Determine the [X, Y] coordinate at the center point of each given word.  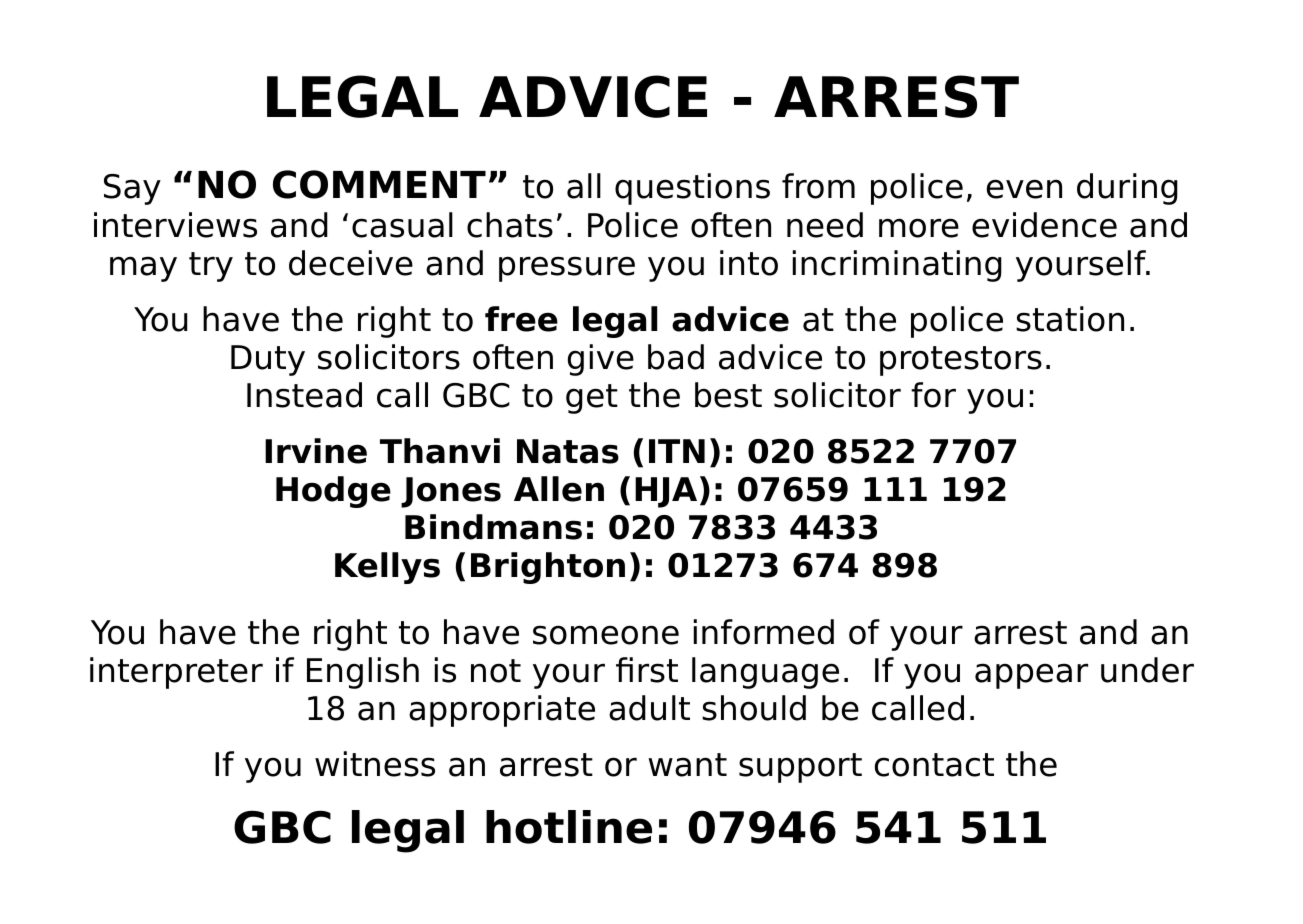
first [647, 670]
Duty [268, 360]
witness [375, 764]
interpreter [176, 673]
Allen [559, 489]
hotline [569, 827]
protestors [961, 361]
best [728, 395]
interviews [175, 225]
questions [692, 189]
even [1024, 189]
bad [676, 357]
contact [934, 765]
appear [1031, 676]
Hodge [333, 492]
